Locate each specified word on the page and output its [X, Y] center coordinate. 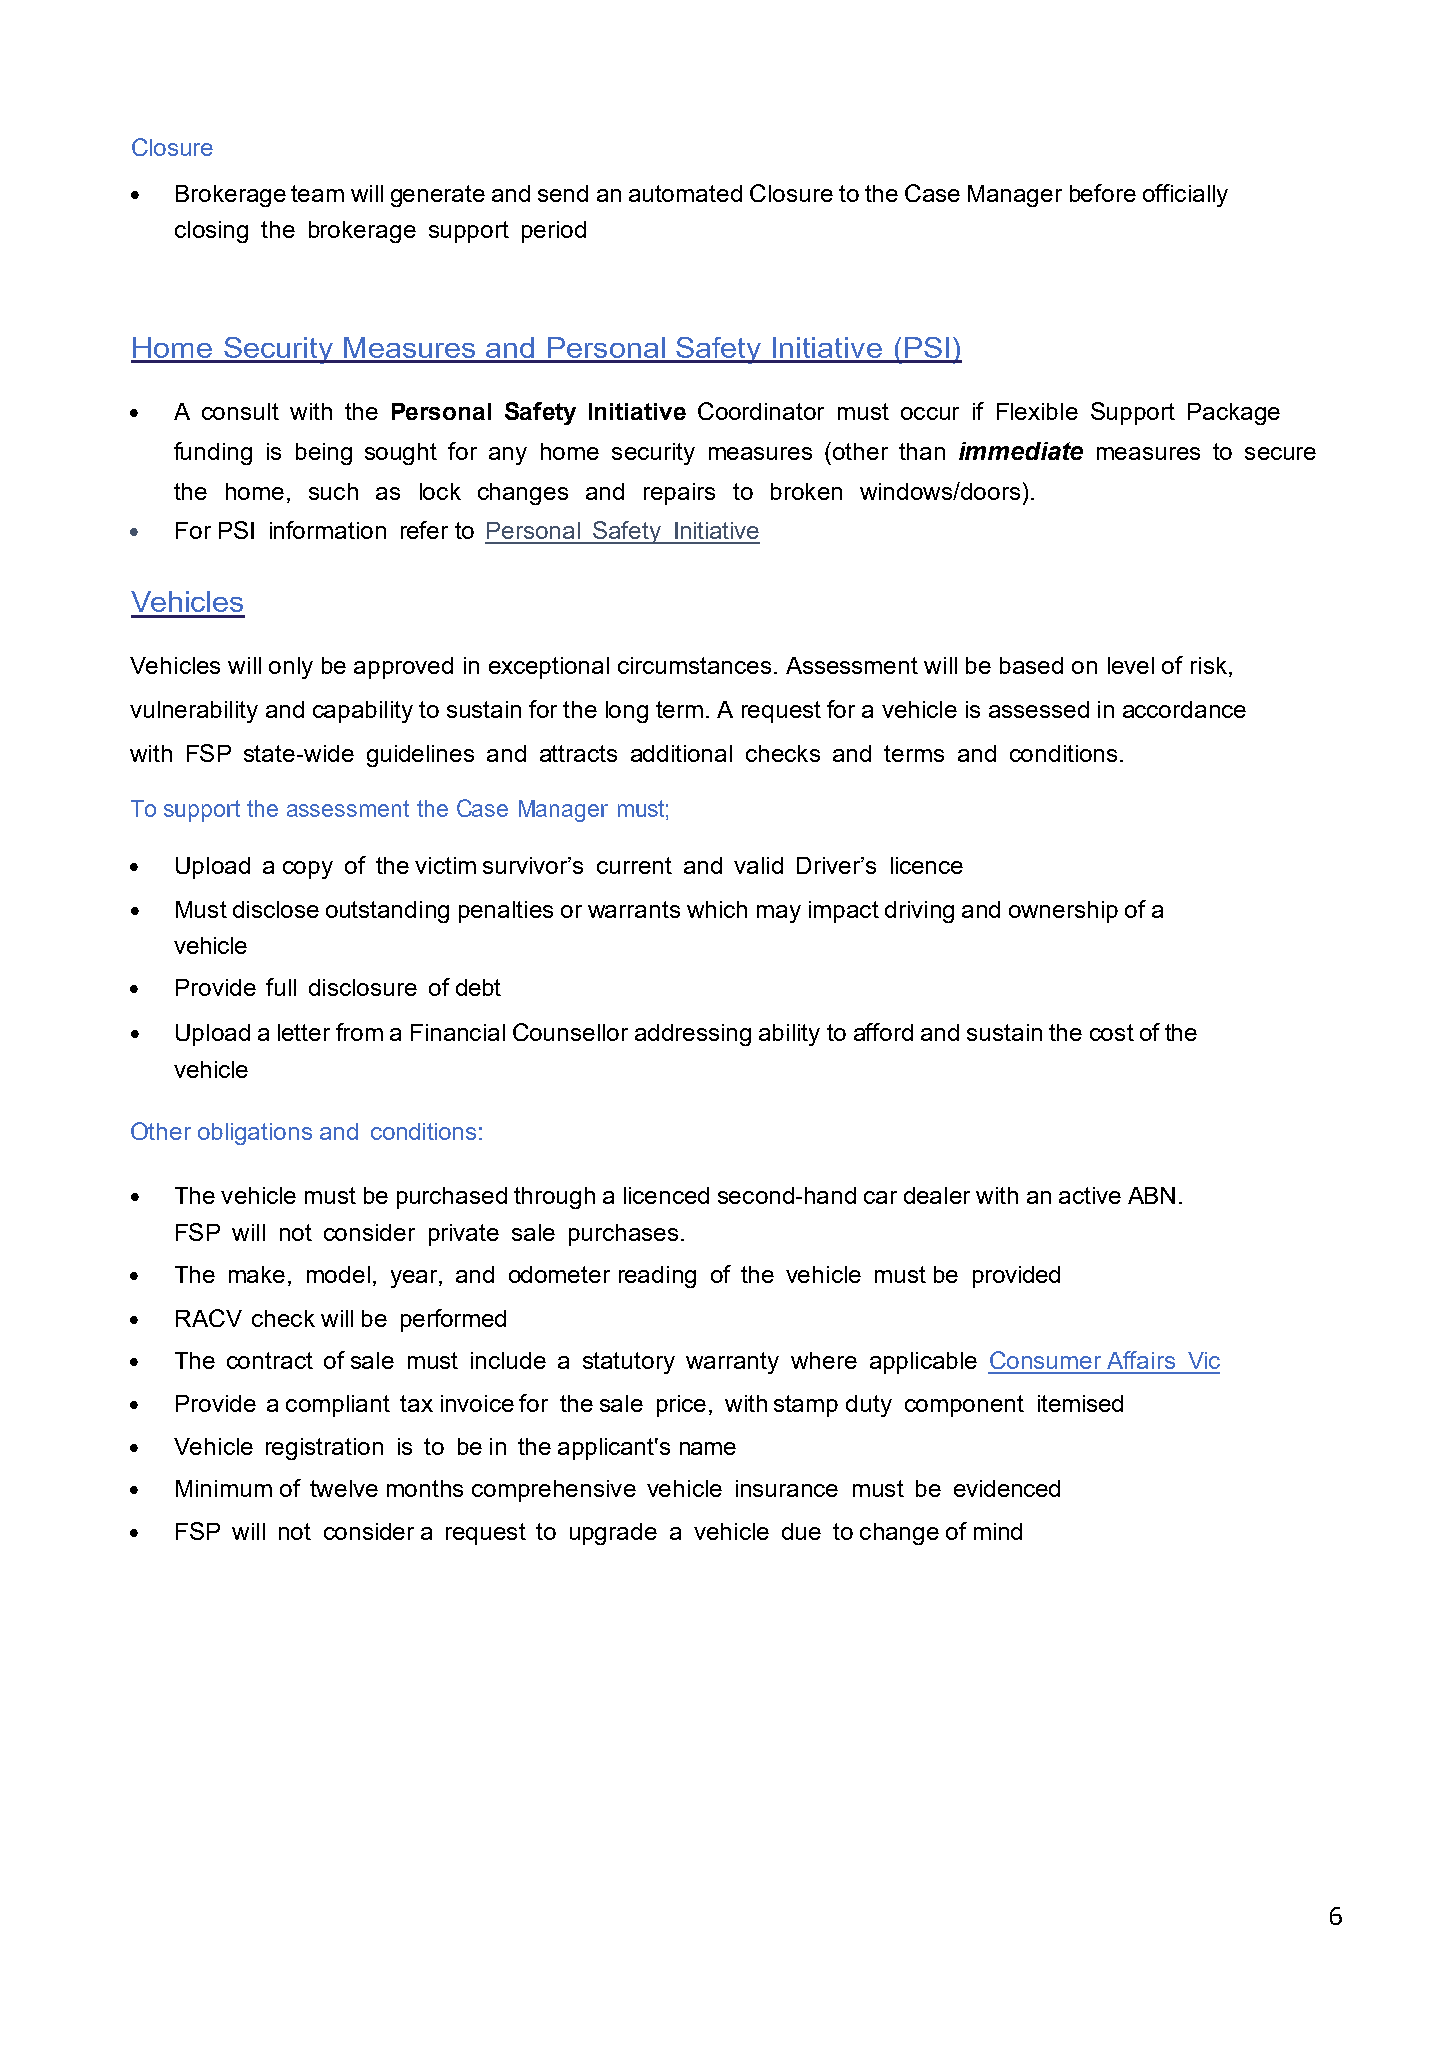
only [291, 668]
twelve [344, 1488]
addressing [693, 1035]
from [359, 1032]
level [1131, 665]
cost [1112, 1032]
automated [685, 193]
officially [1185, 195]
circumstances [694, 665]
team [317, 193]
